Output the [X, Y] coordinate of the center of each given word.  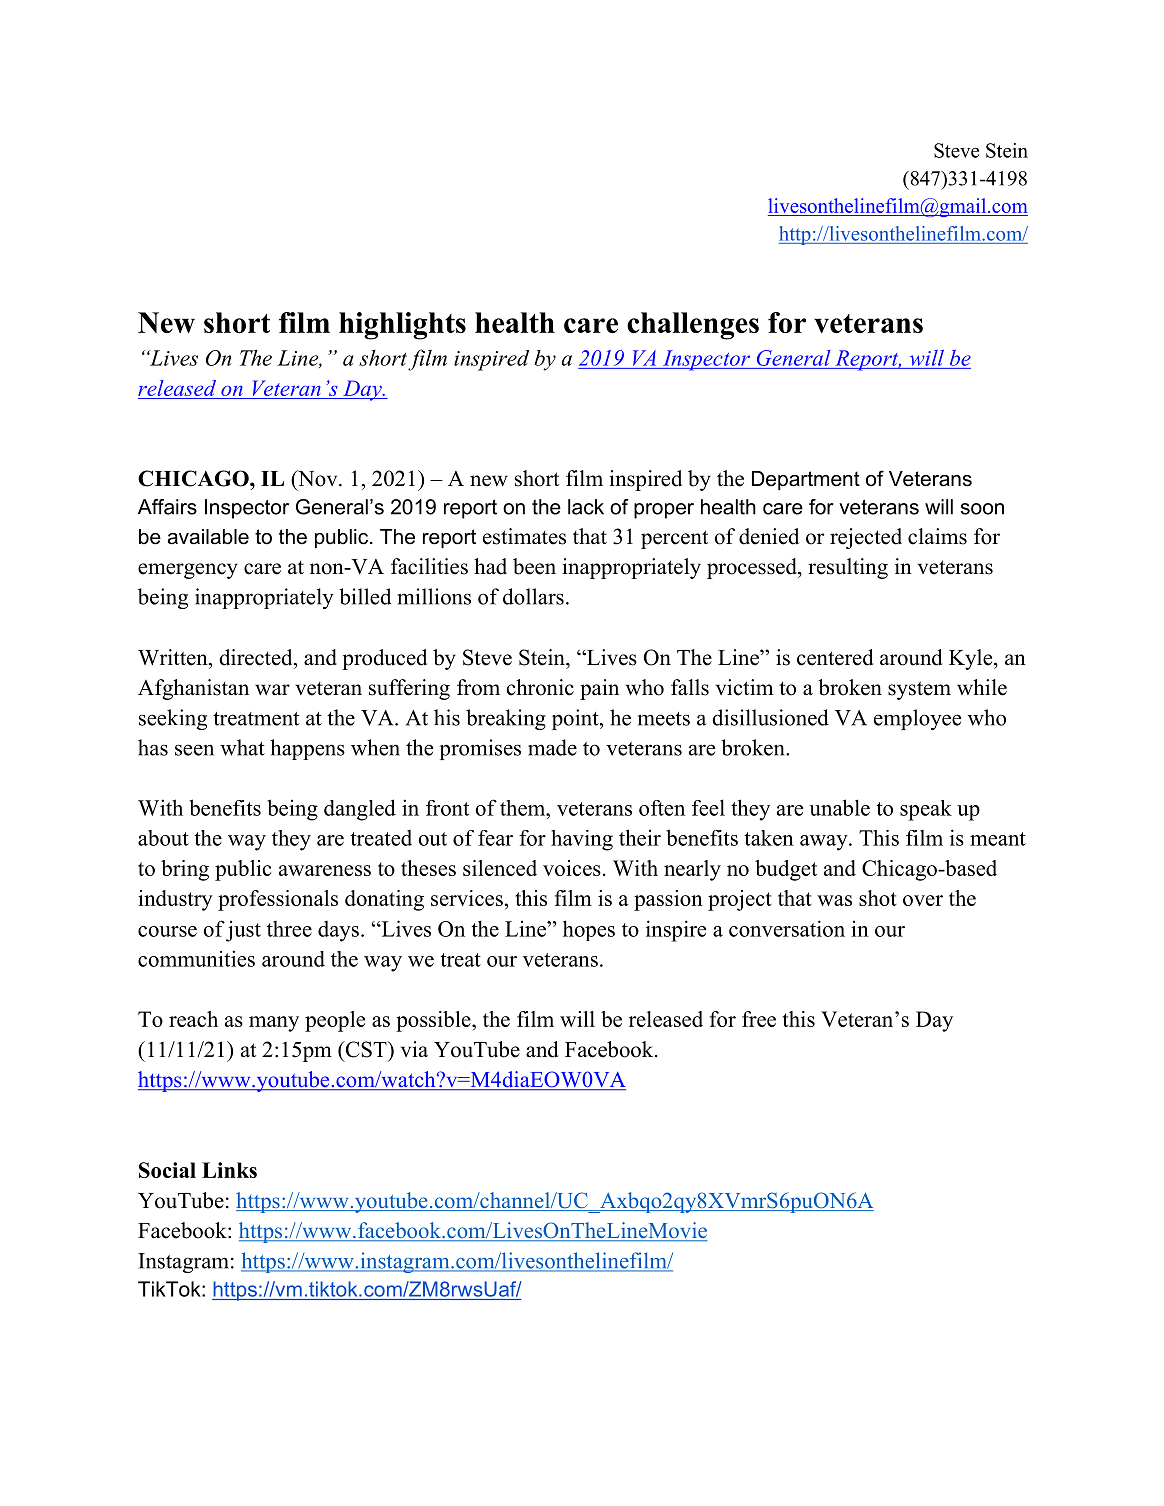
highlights [402, 326]
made [552, 747]
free [759, 1019]
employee [917, 719]
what [242, 747]
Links [229, 1170]
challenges [693, 326]
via [414, 1049]
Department [806, 480]
